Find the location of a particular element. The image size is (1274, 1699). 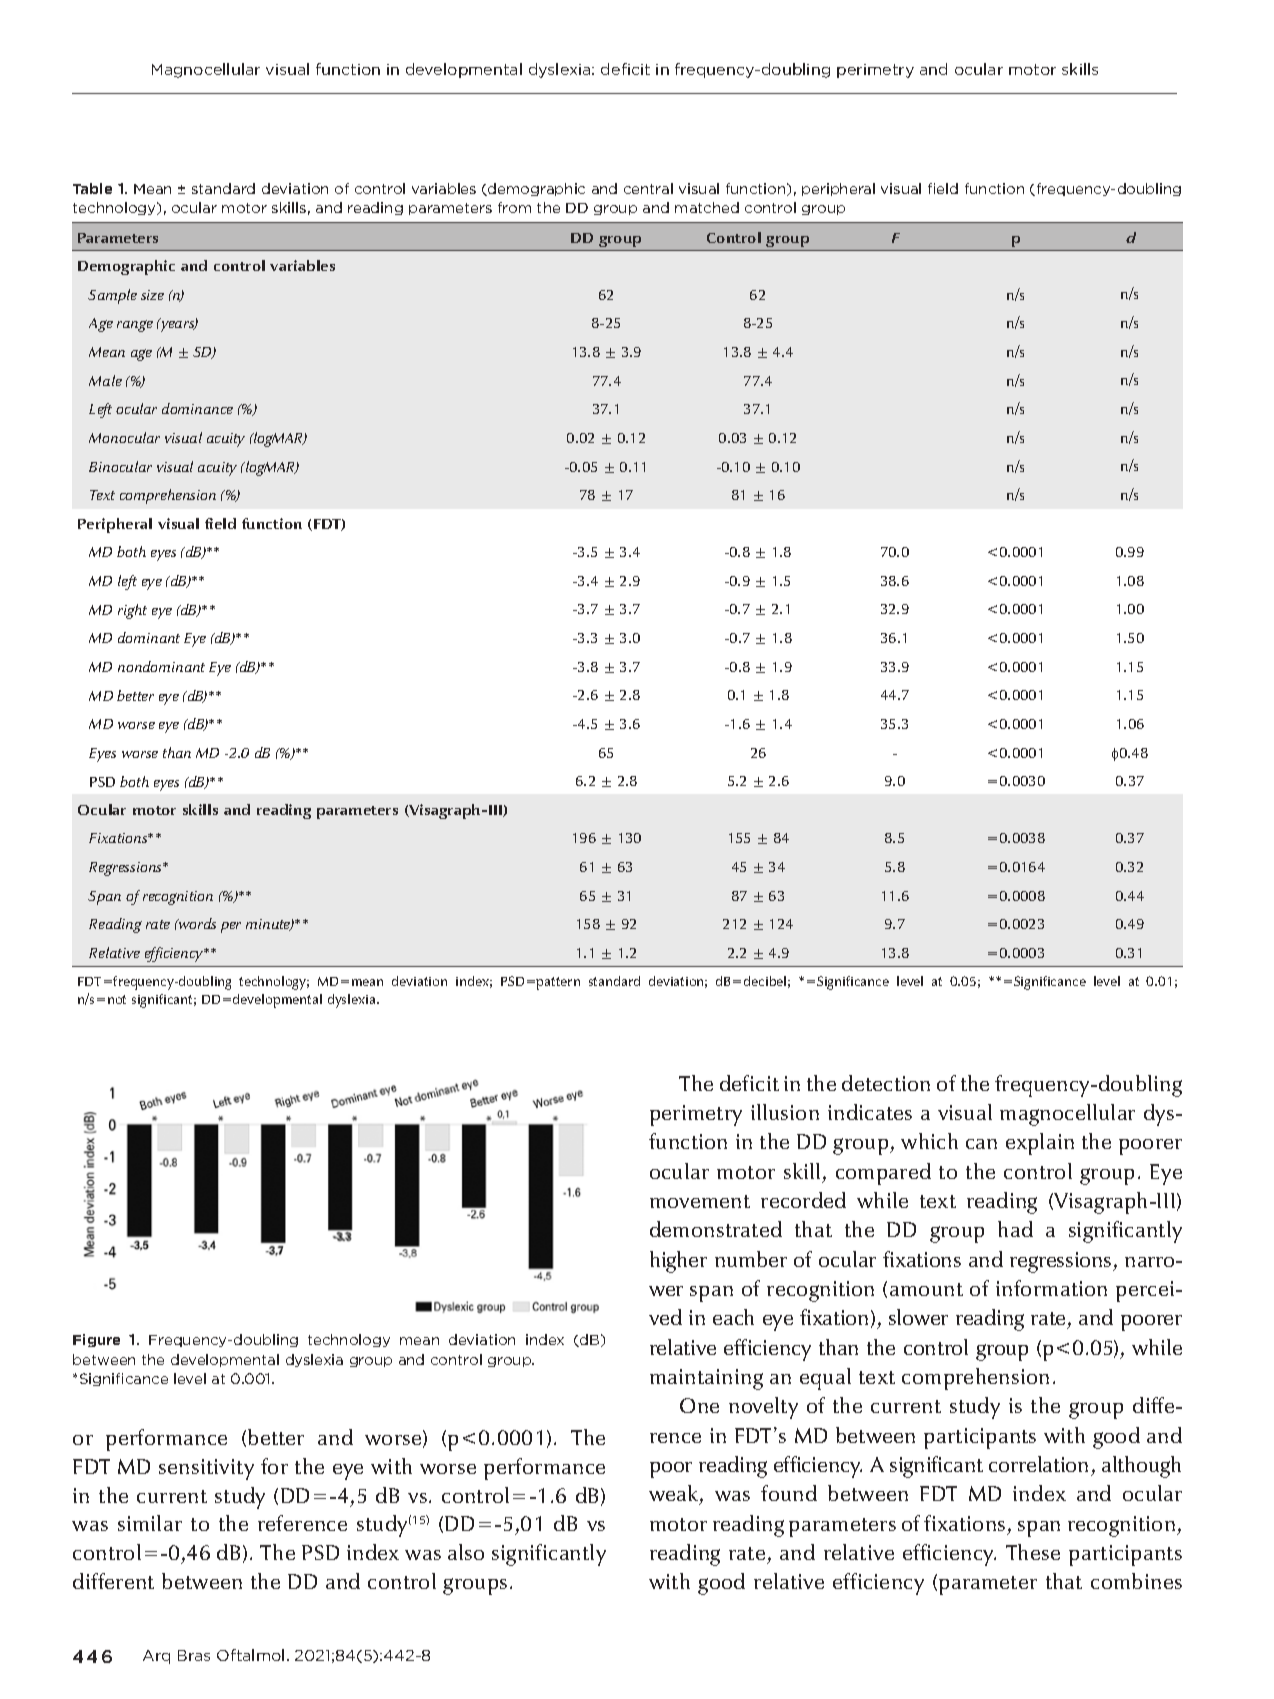

These is located at coordinates (1033, 1552).
